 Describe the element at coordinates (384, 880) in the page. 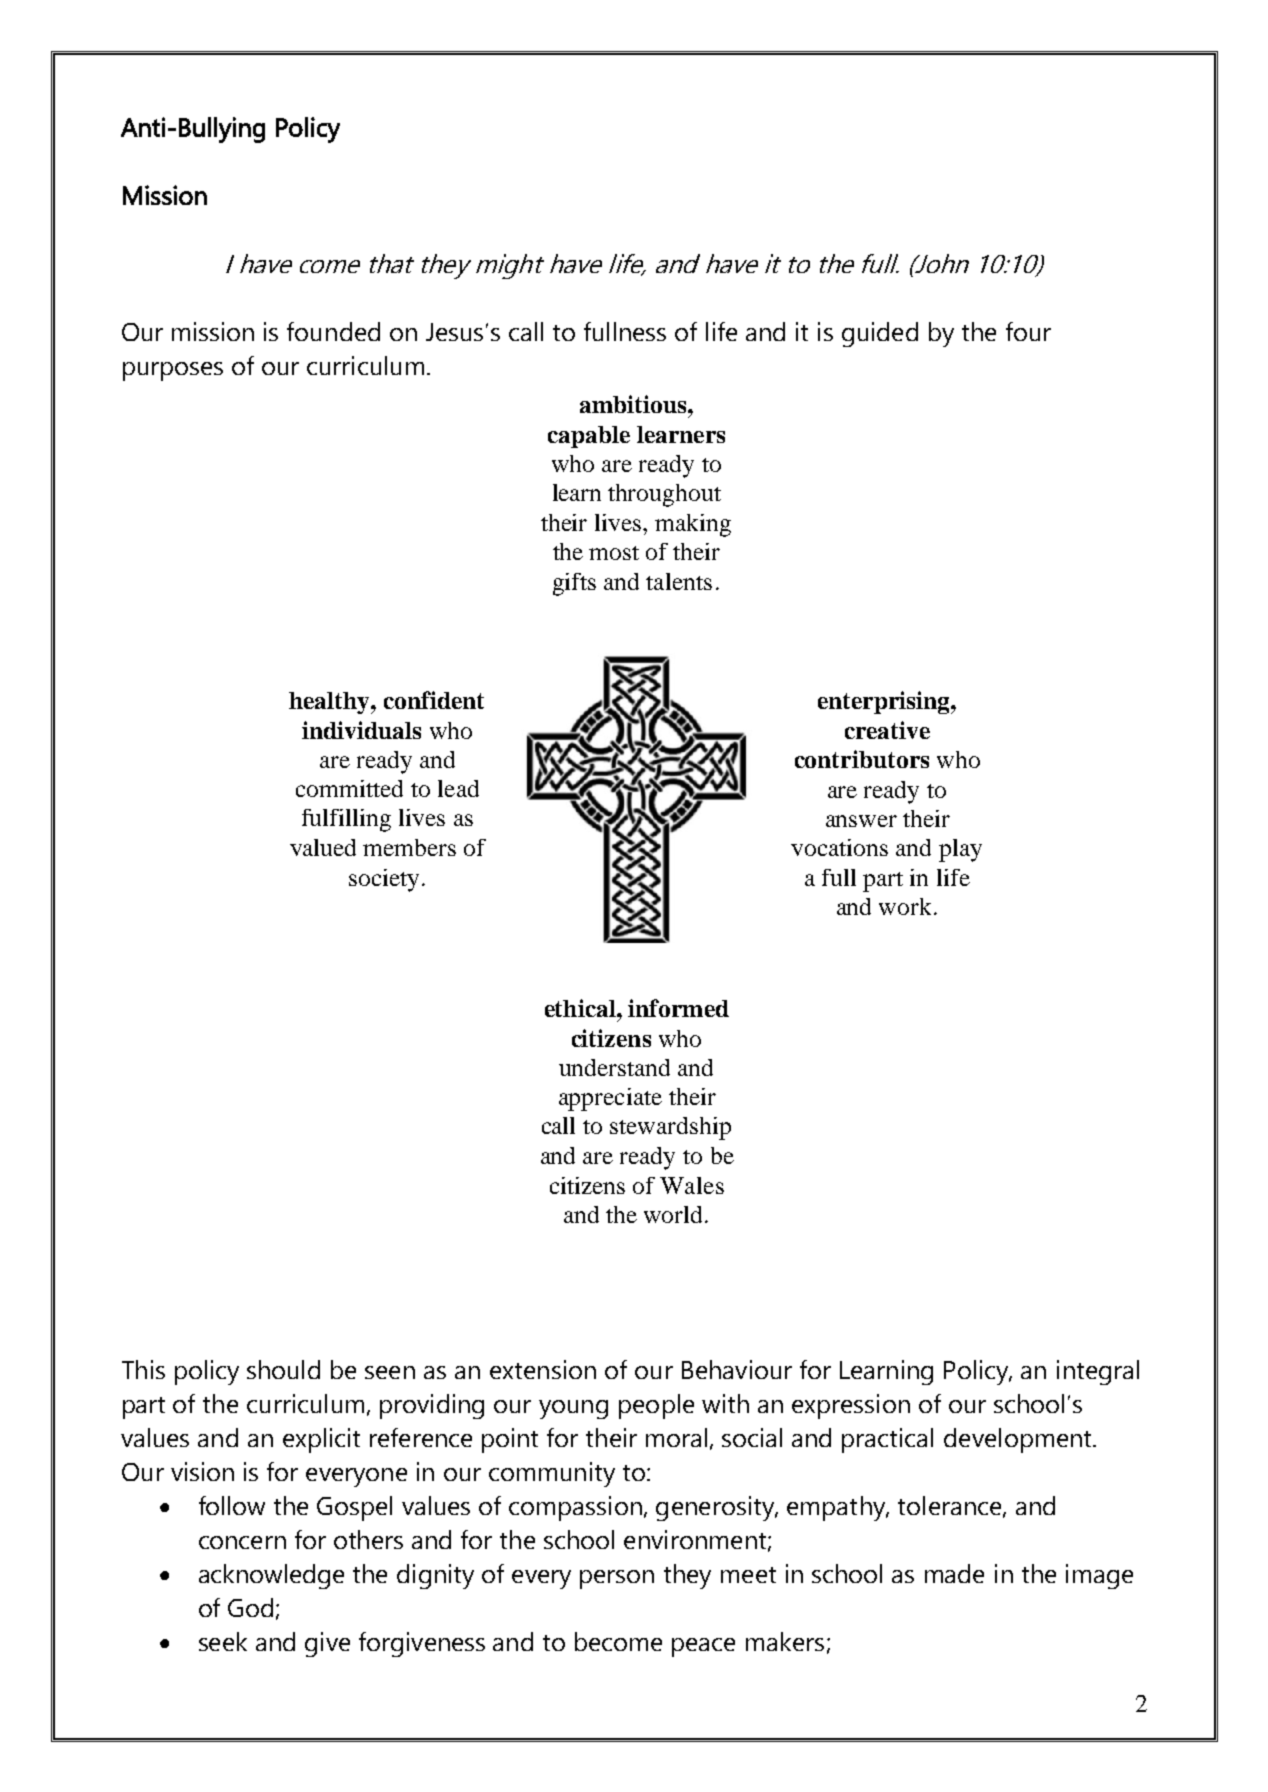

I see `society` at that location.
